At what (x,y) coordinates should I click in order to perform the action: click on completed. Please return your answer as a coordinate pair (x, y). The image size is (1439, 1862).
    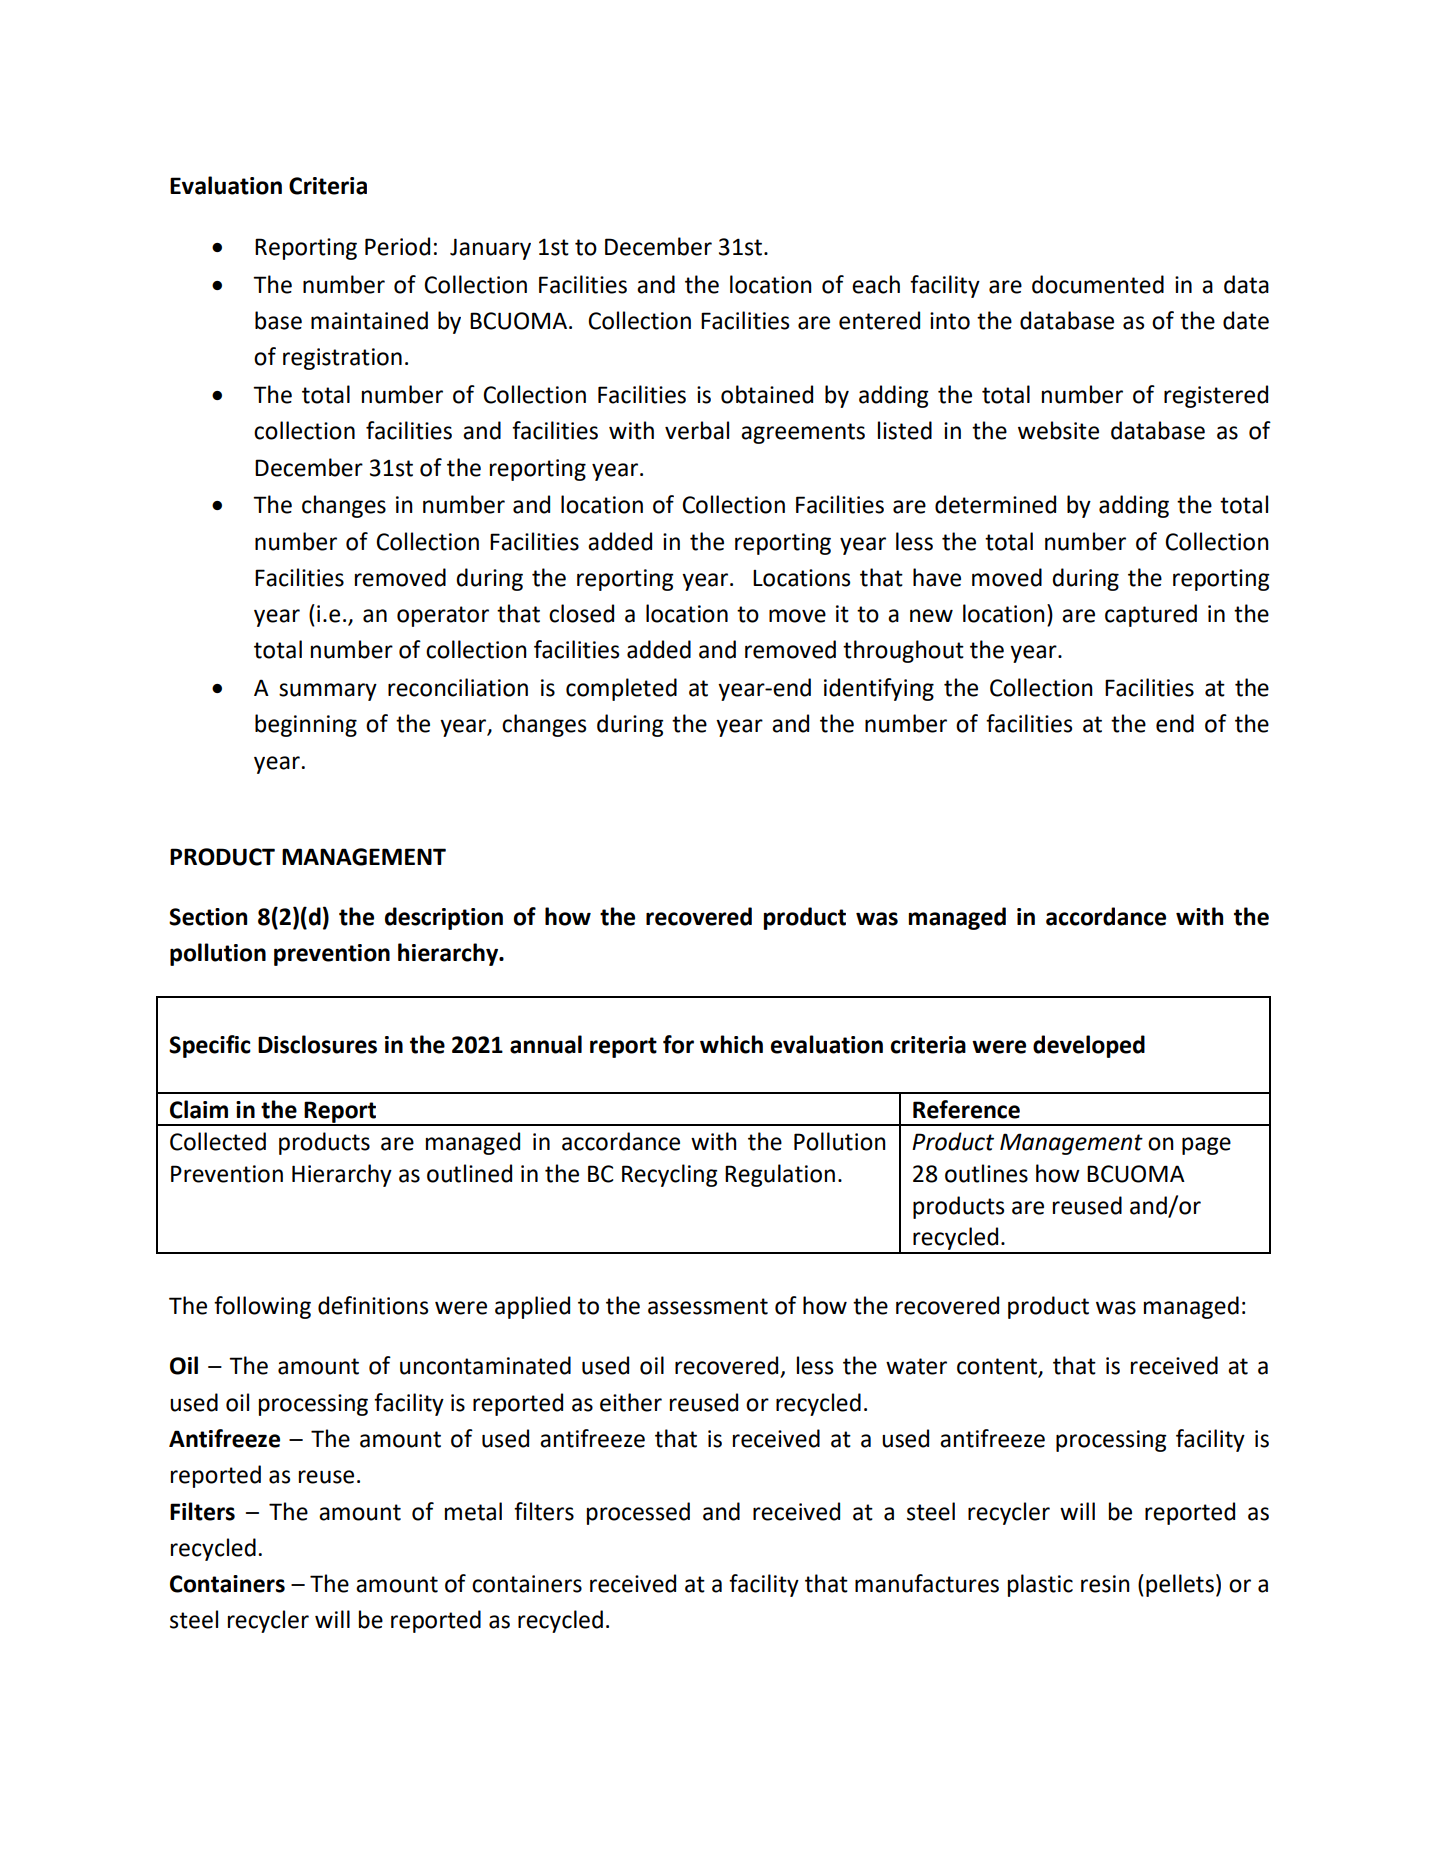
    Looking at the image, I should click on (621, 689).
